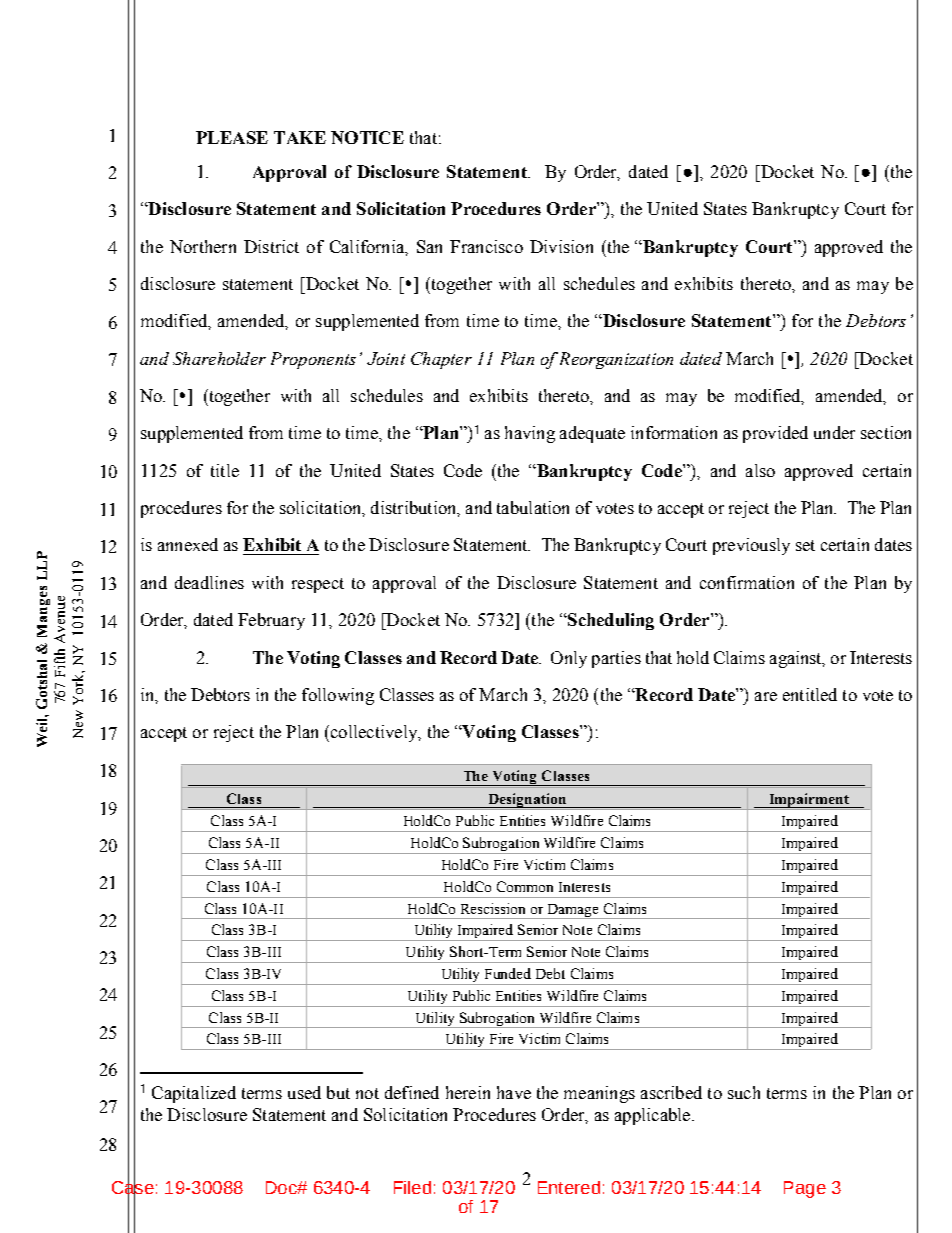 This document has width=952, height=1233. I want to click on Division, so click(561, 246).
